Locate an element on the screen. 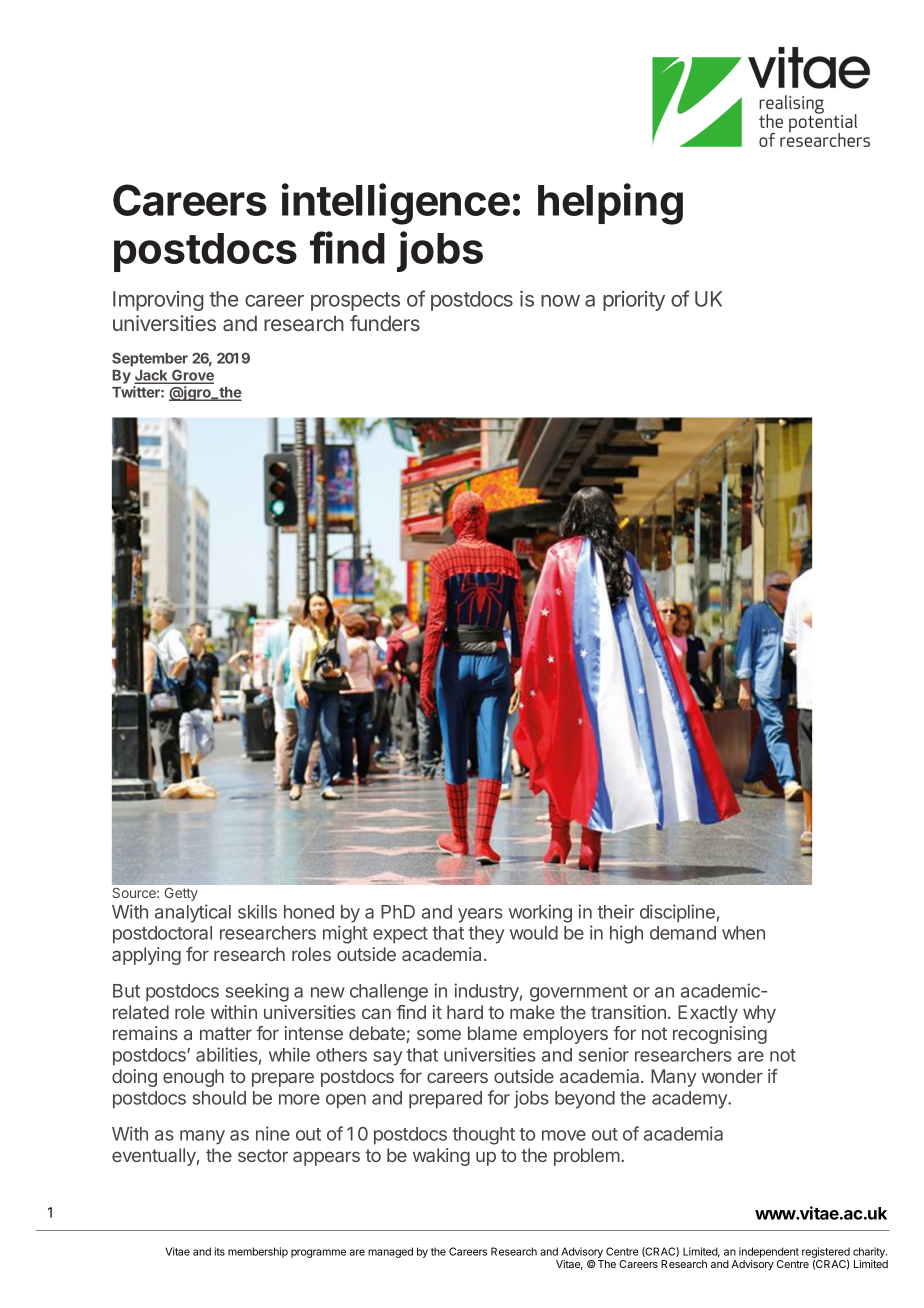 The image size is (924, 1308). Improving is located at coordinates (158, 301).
